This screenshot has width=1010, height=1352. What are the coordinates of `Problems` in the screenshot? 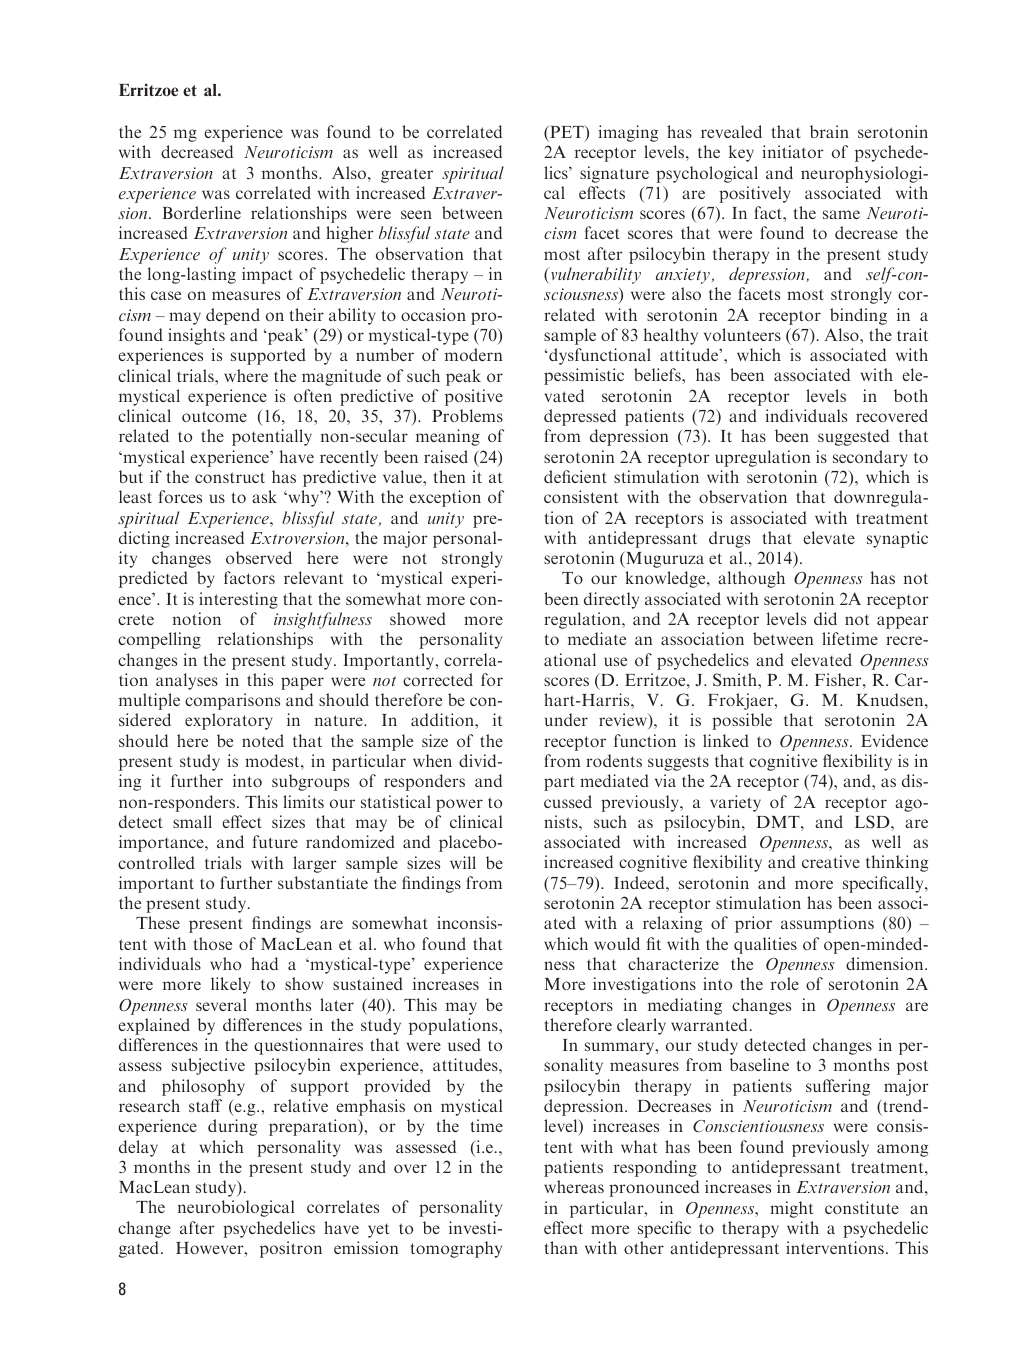 It's located at (467, 415).
